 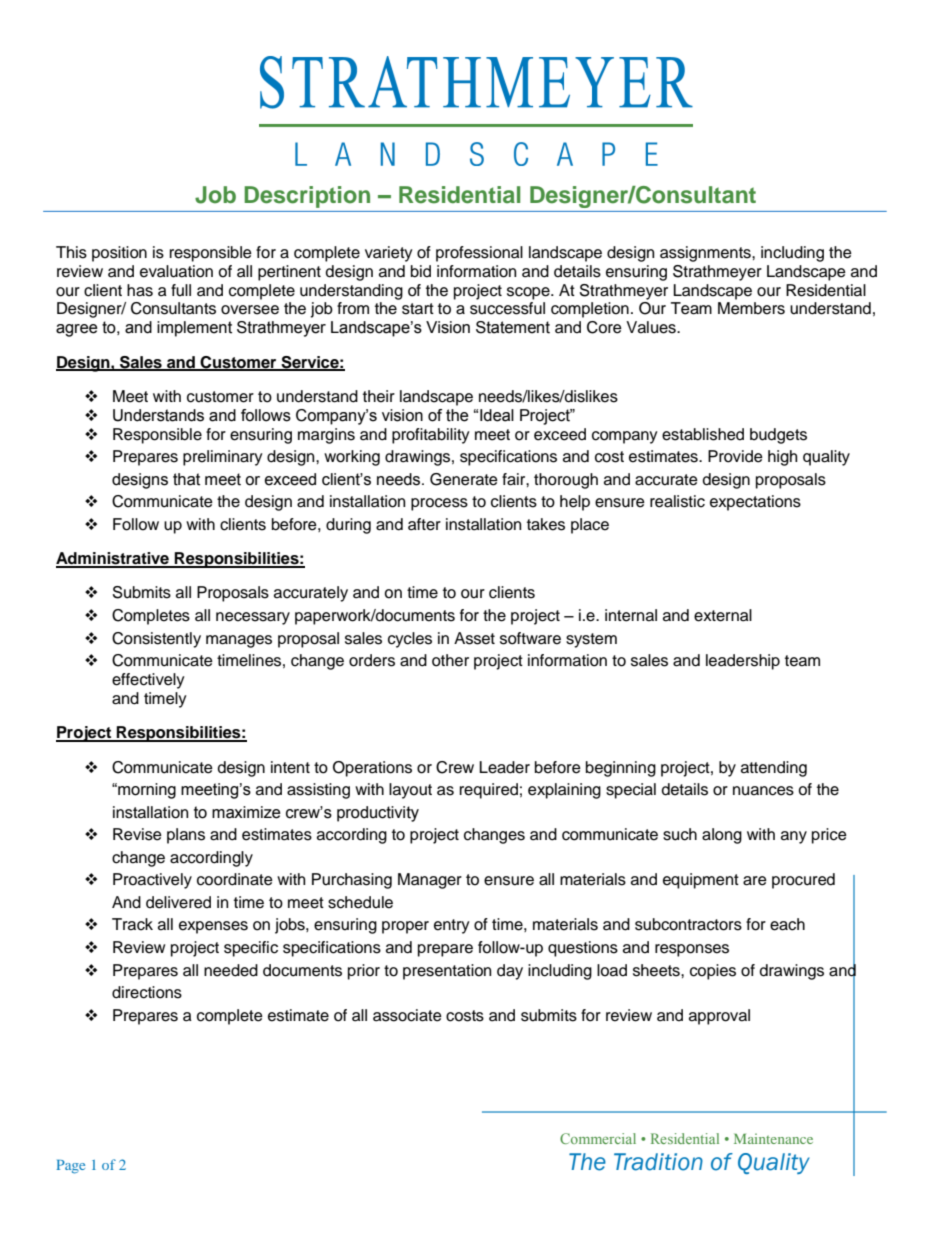 I want to click on Page, so click(x=71, y=1167).
